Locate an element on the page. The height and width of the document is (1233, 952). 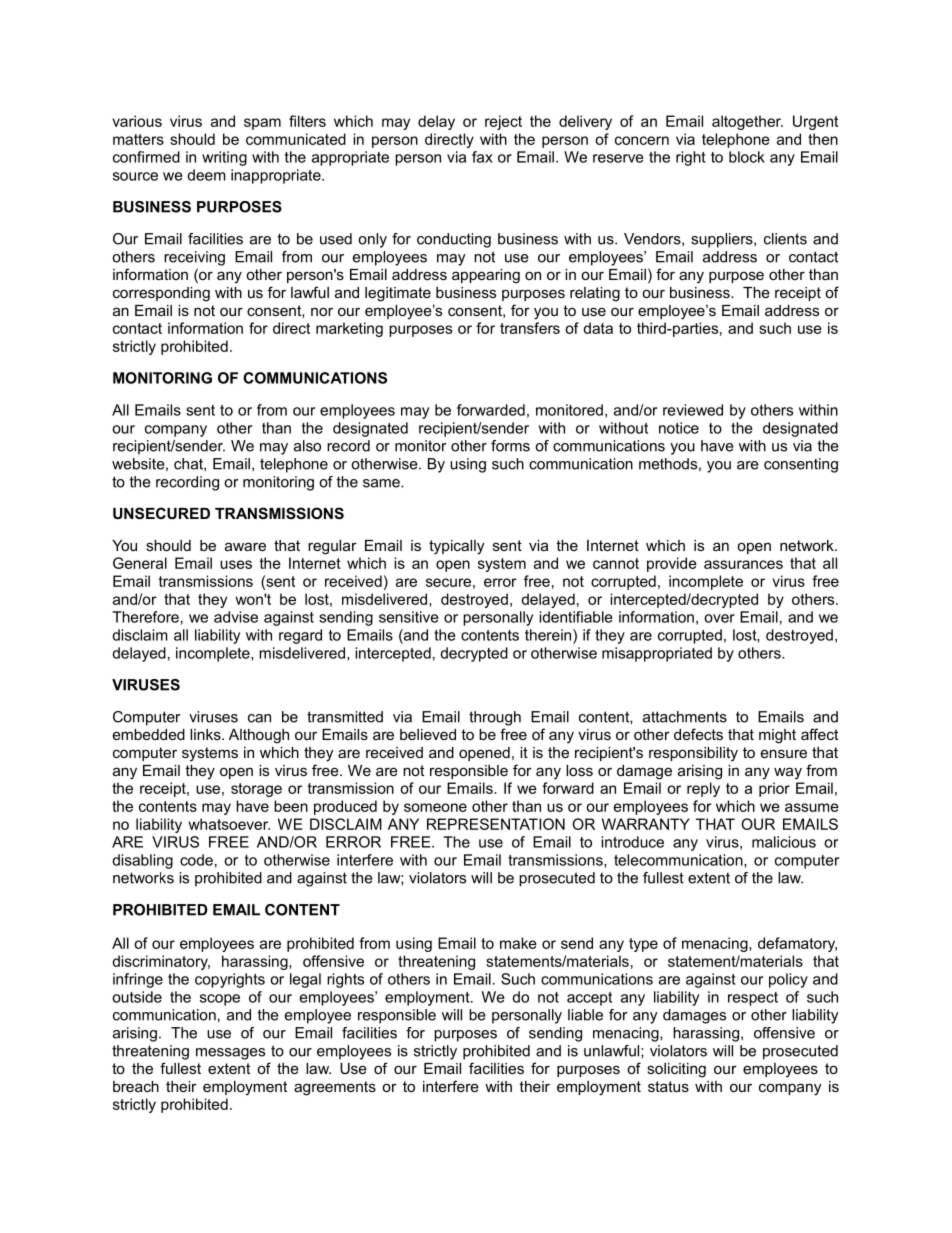
liable is located at coordinates (585, 1015).
